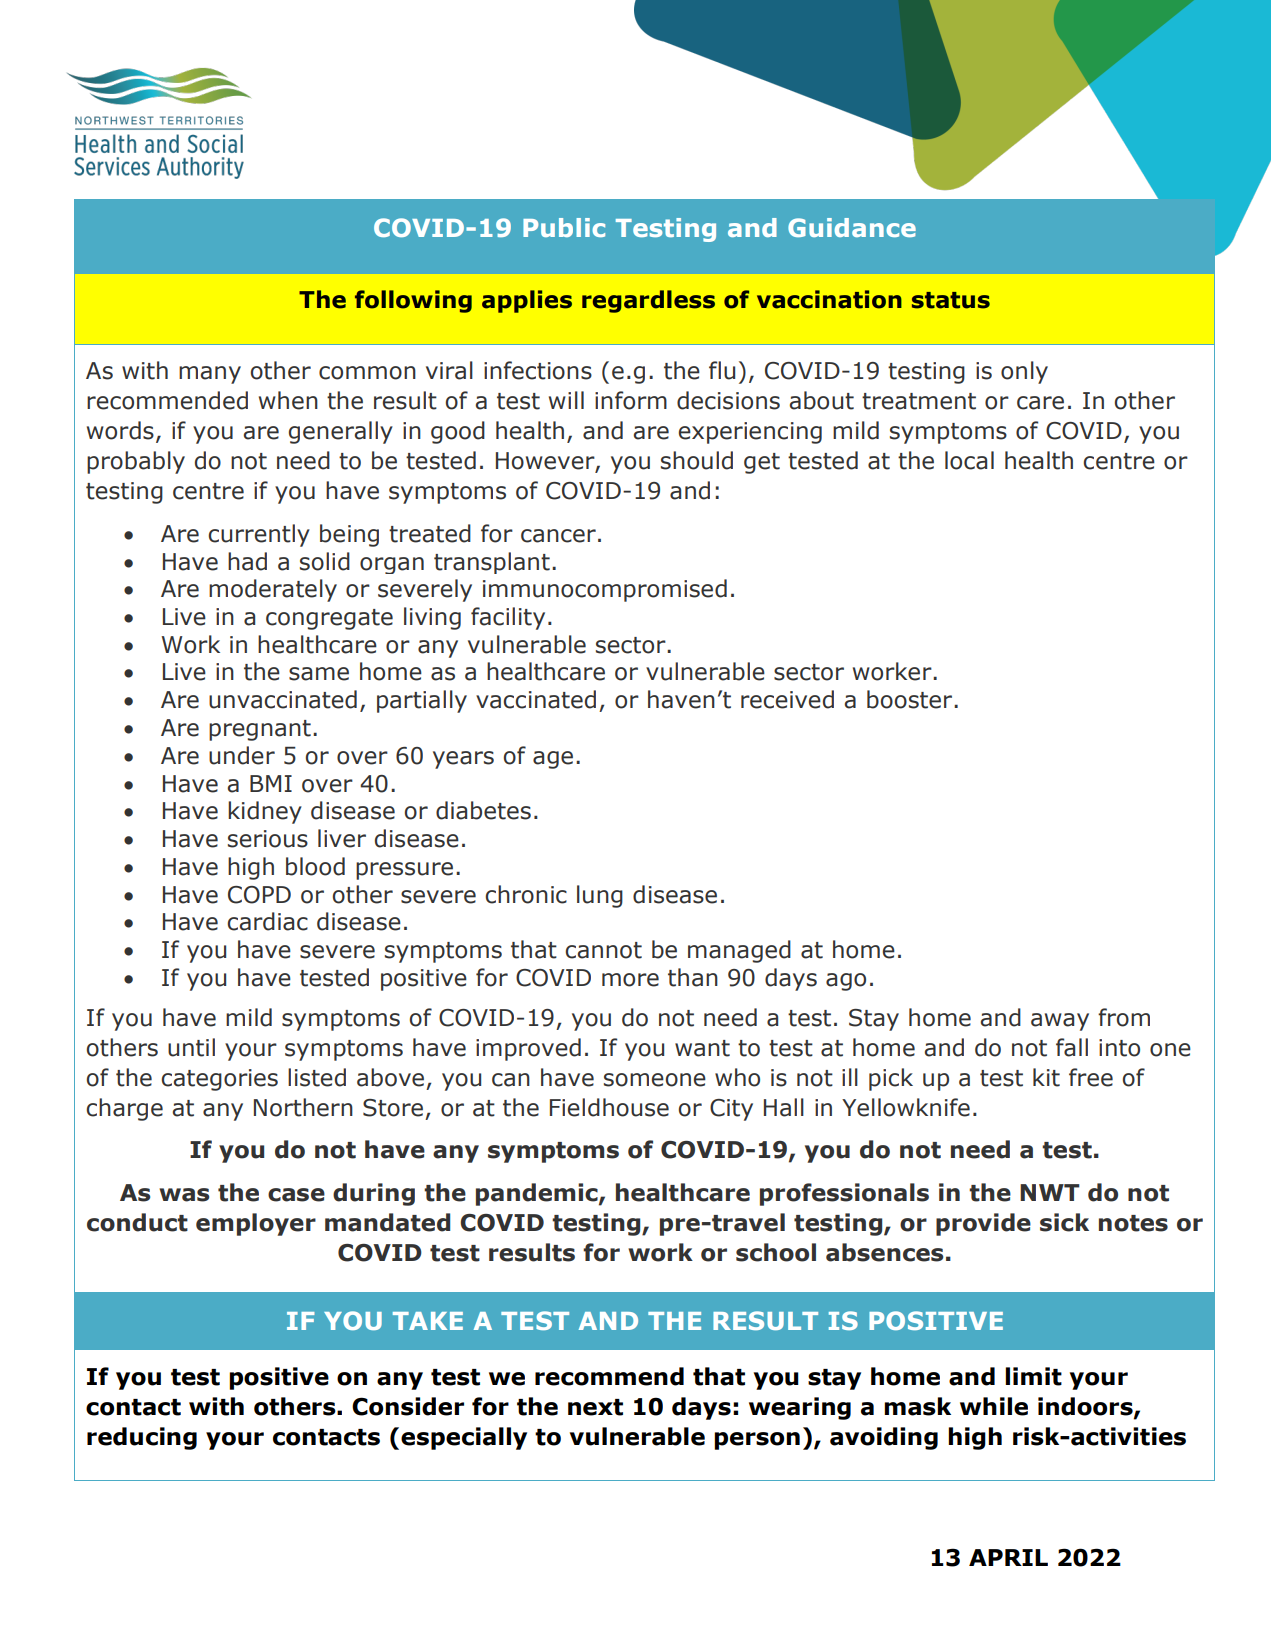  What do you see at coordinates (260, 730) in the screenshot?
I see `pregnant` at bounding box center [260, 730].
